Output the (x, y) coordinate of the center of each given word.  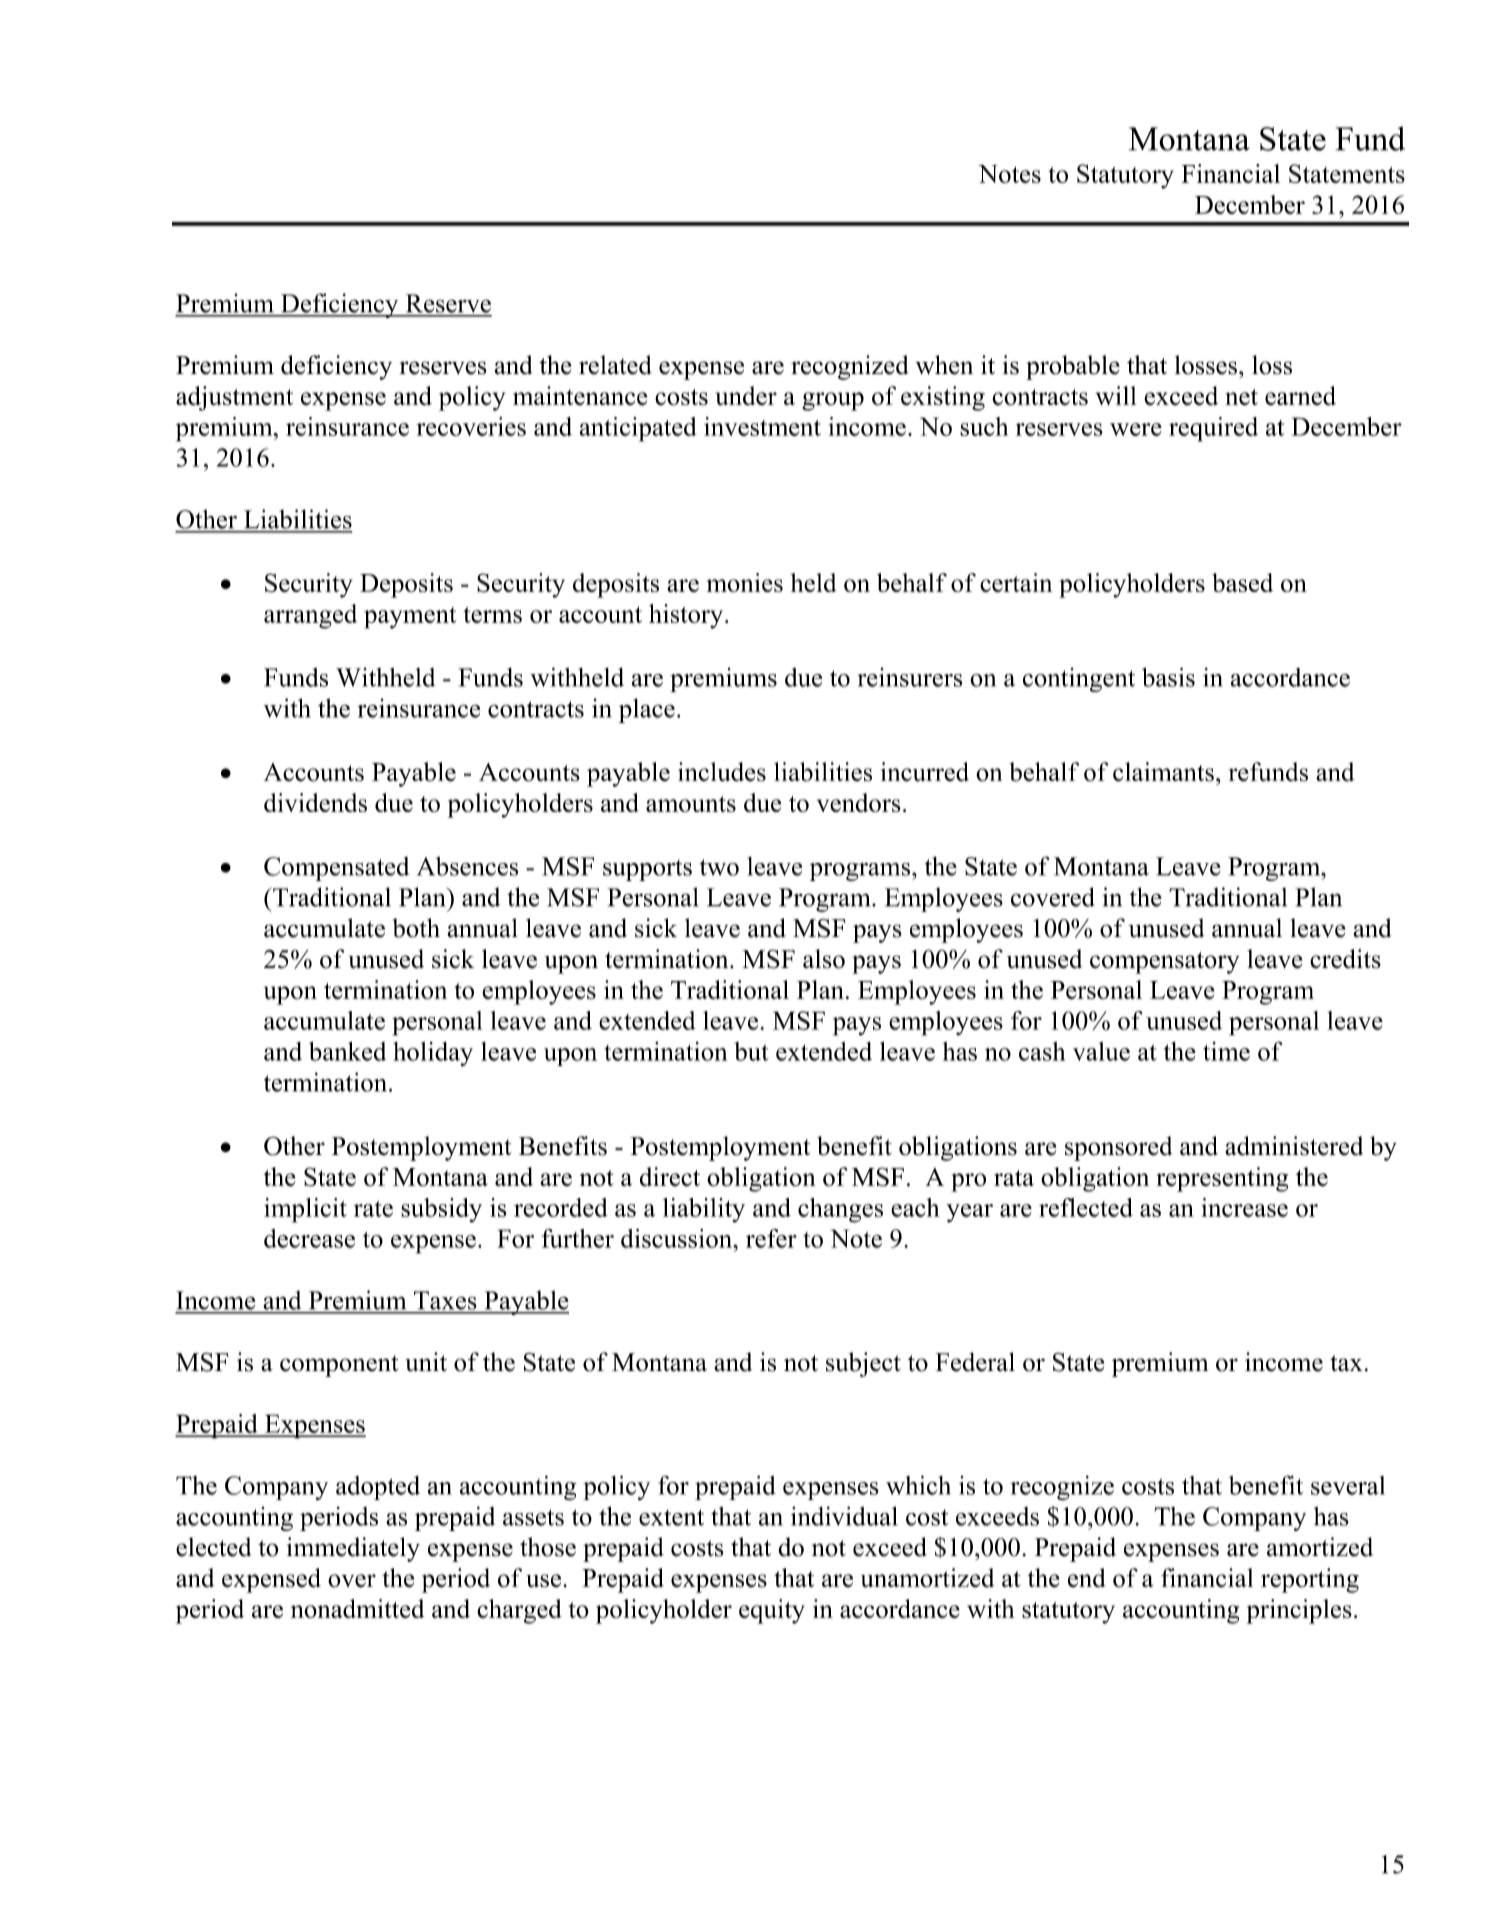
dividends (315, 802)
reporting (1310, 1580)
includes (722, 772)
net (1241, 397)
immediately (353, 1549)
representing (1222, 1179)
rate (373, 1209)
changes (840, 1210)
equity (772, 1611)
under (746, 396)
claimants (1163, 772)
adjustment (234, 398)
